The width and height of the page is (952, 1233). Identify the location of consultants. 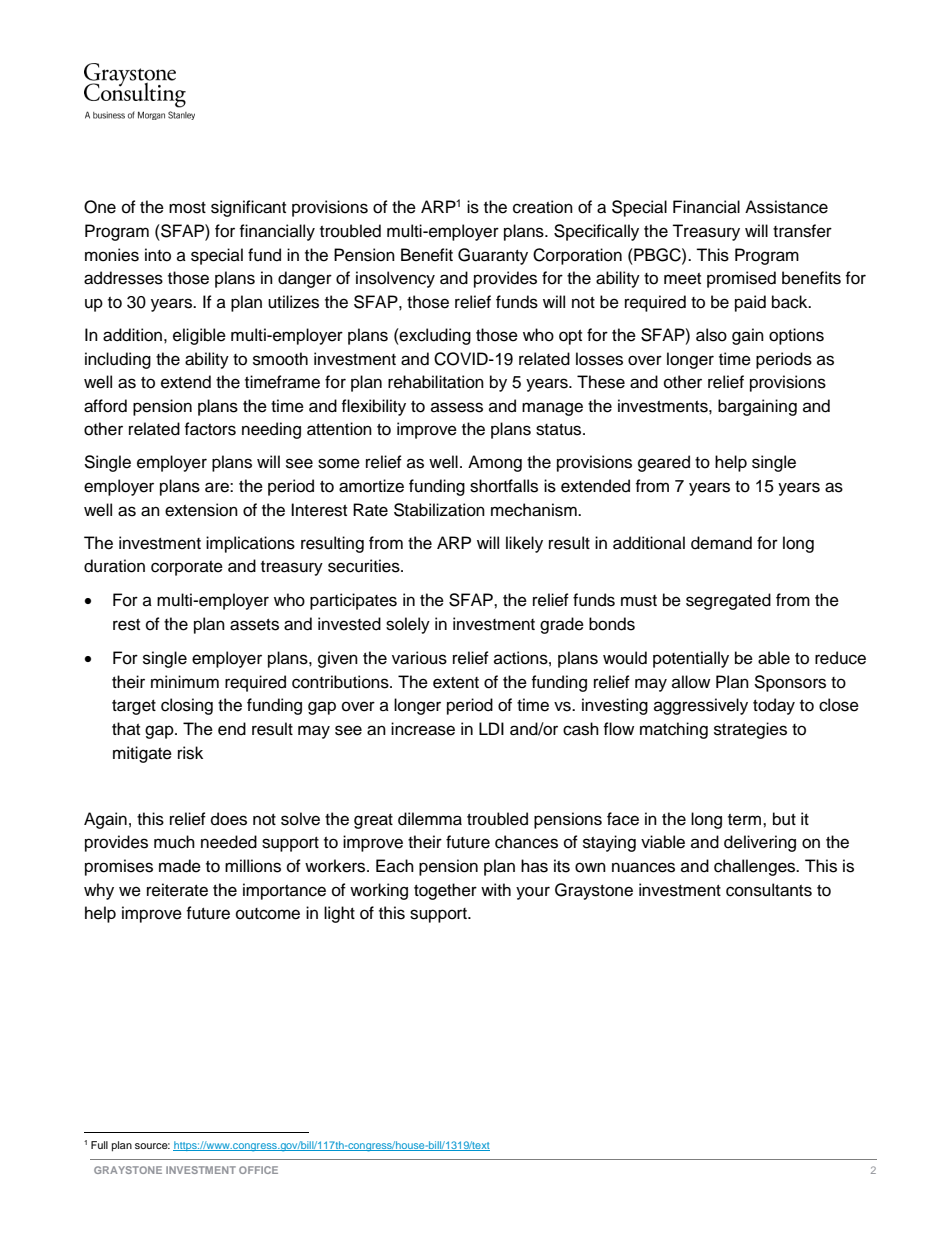
(769, 890).
